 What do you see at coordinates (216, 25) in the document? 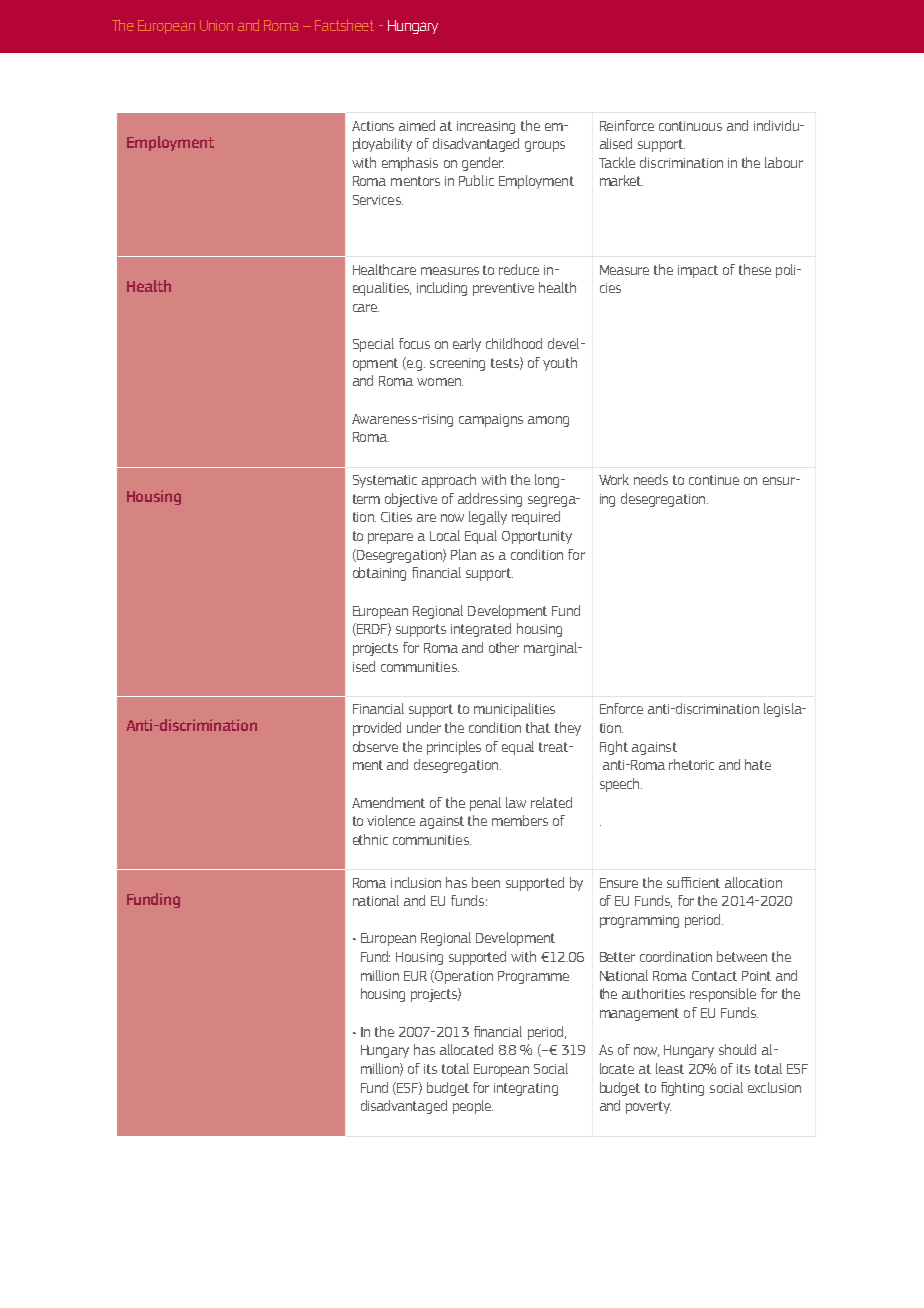
I see `Union` at bounding box center [216, 25].
